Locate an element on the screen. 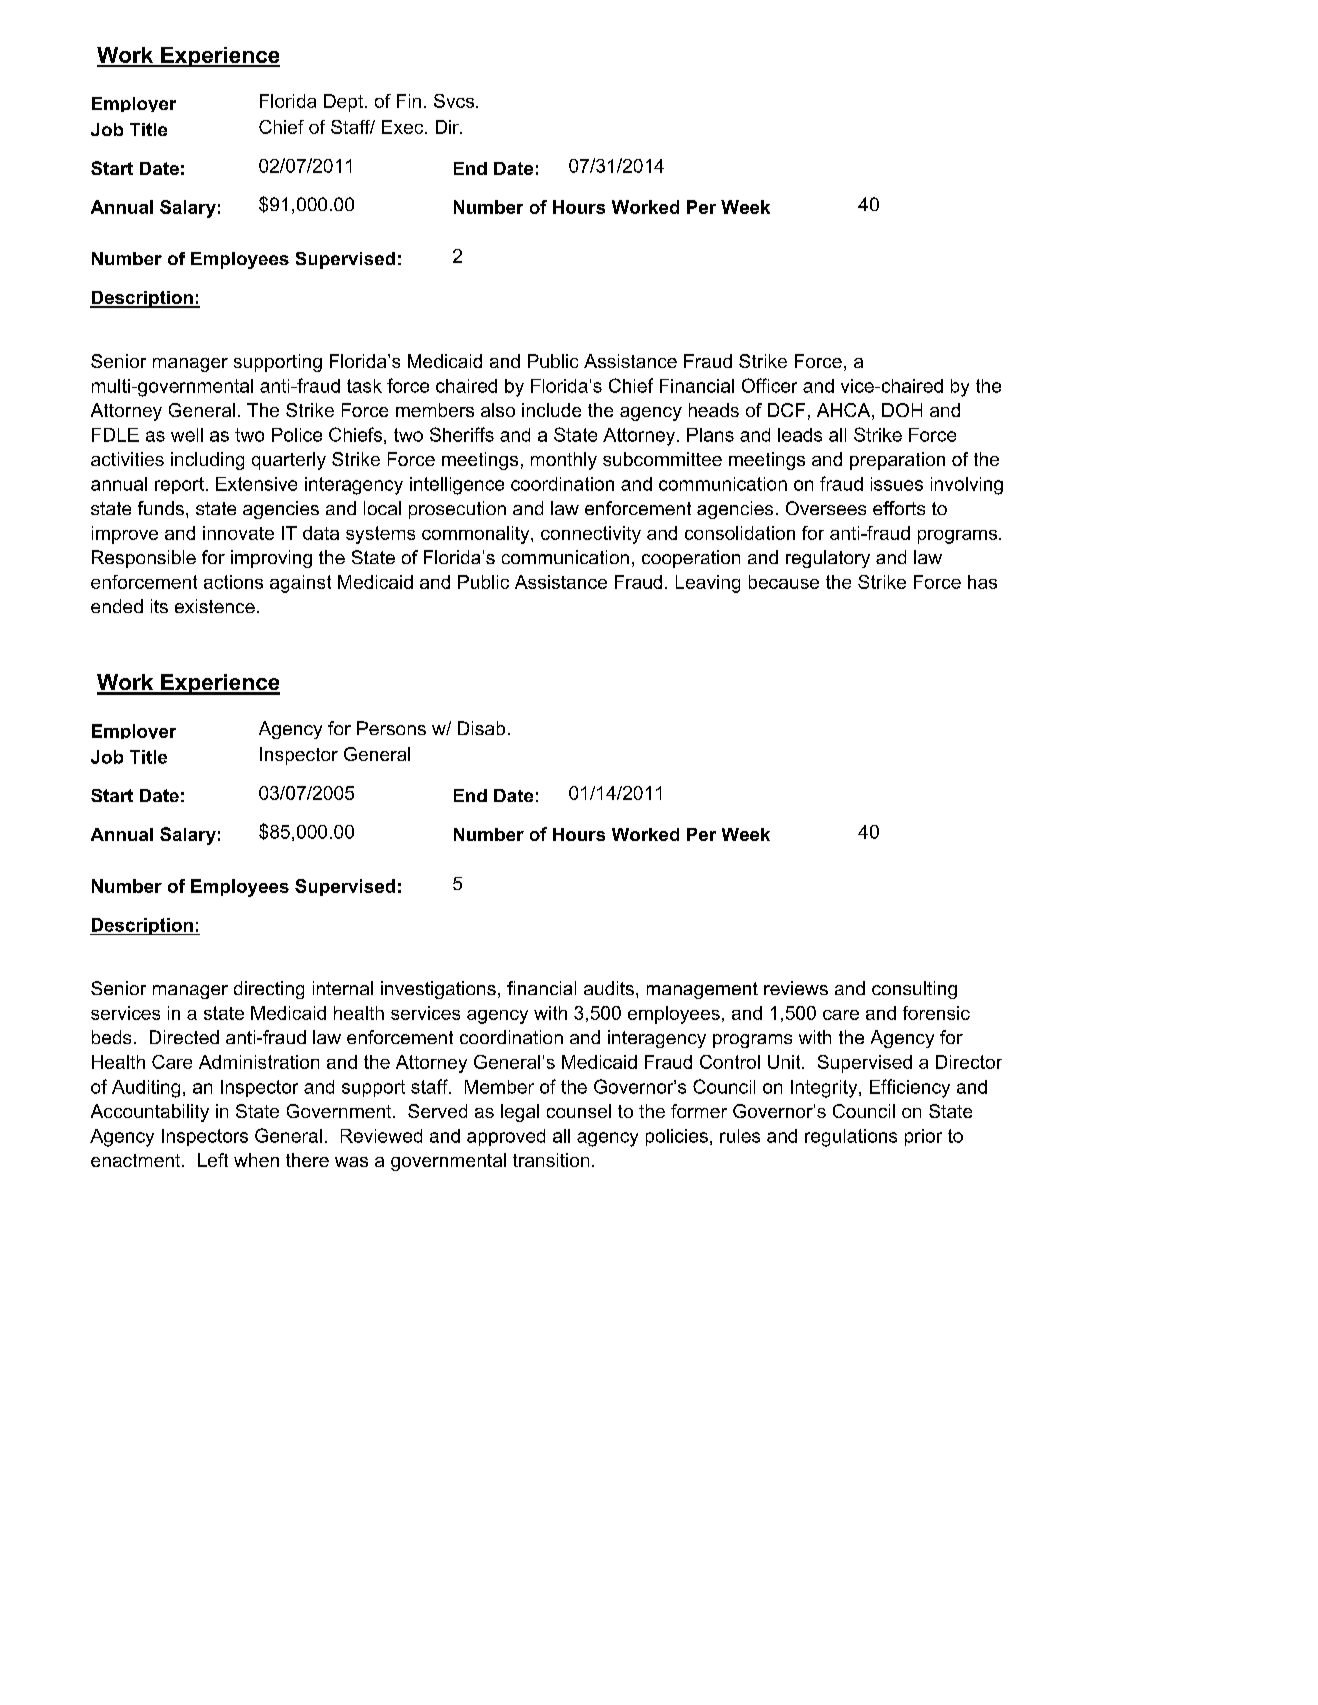  Exec is located at coordinates (404, 127).
